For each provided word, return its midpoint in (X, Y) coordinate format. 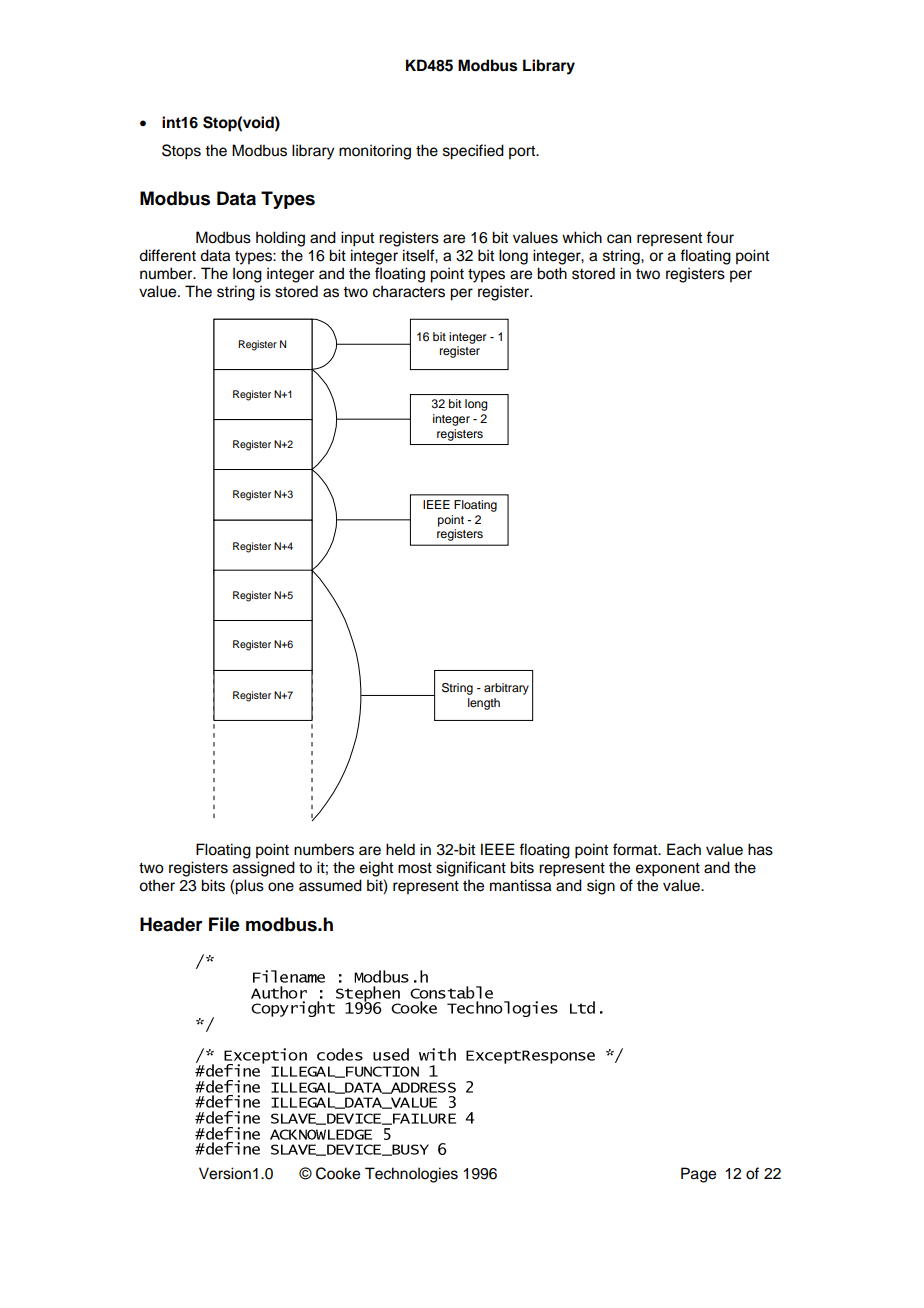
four (720, 237)
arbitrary (506, 689)
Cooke (338, 1173)
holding (280, 239)
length (484, 704)
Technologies (411, 1175)
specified (473, 152)
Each (684, 849)
